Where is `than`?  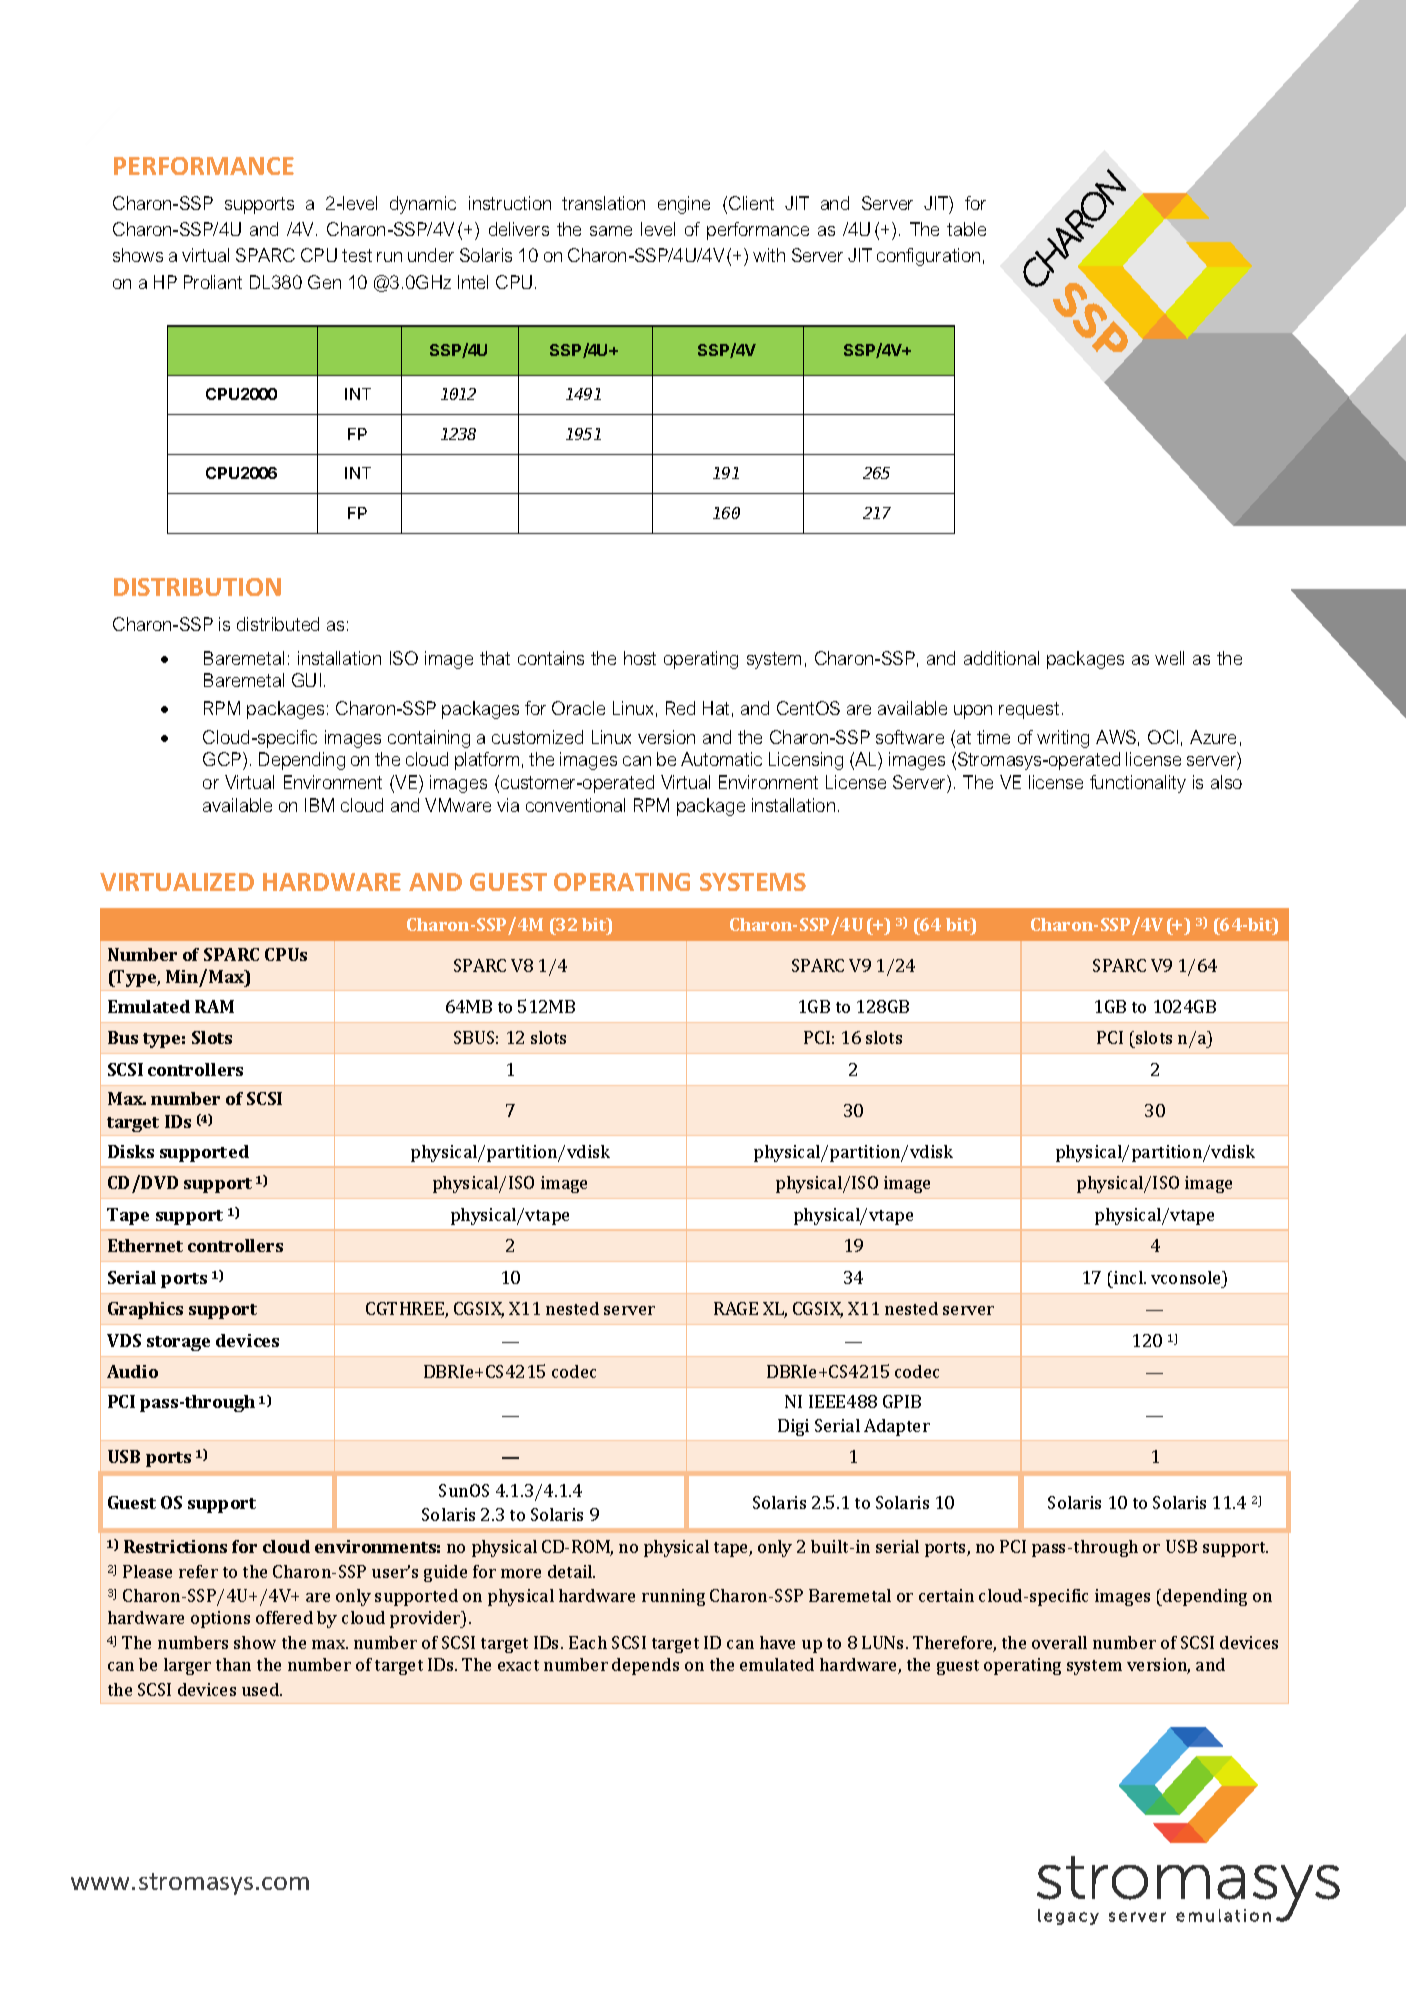 than is located at coordinates (233, 1664).
